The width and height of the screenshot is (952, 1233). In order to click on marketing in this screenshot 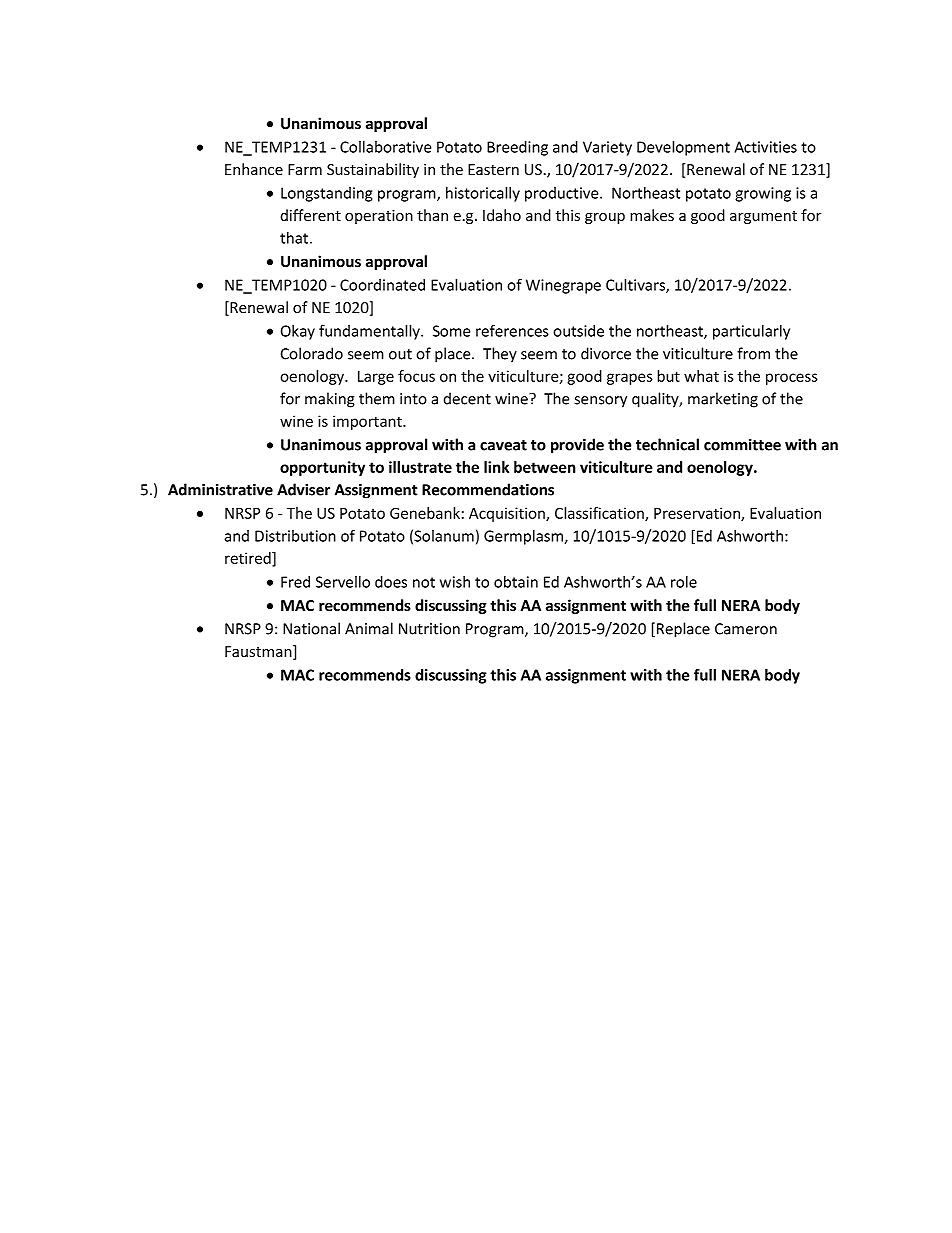, I will do `click(723, 400)`.
